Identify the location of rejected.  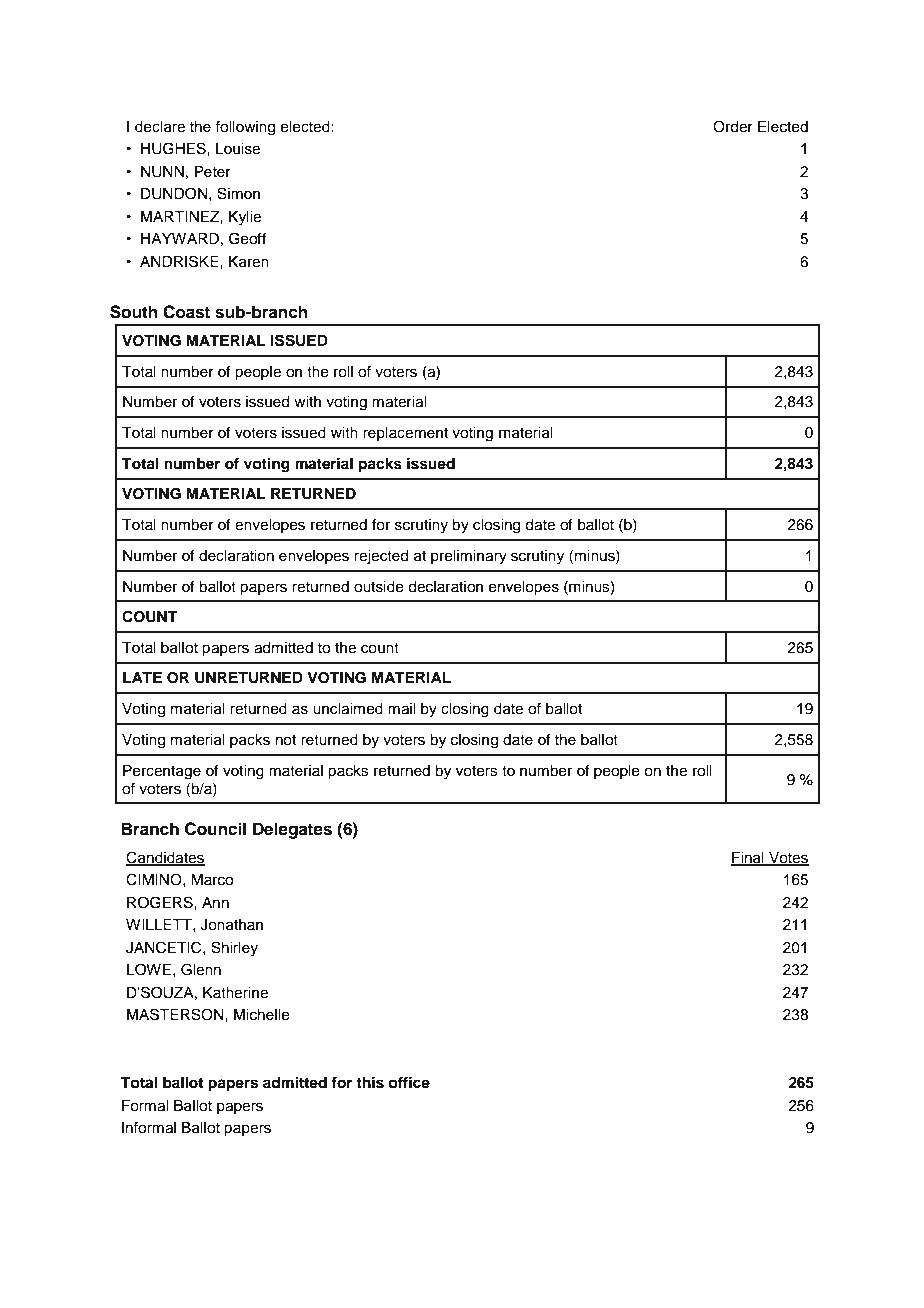
(381, 557).
